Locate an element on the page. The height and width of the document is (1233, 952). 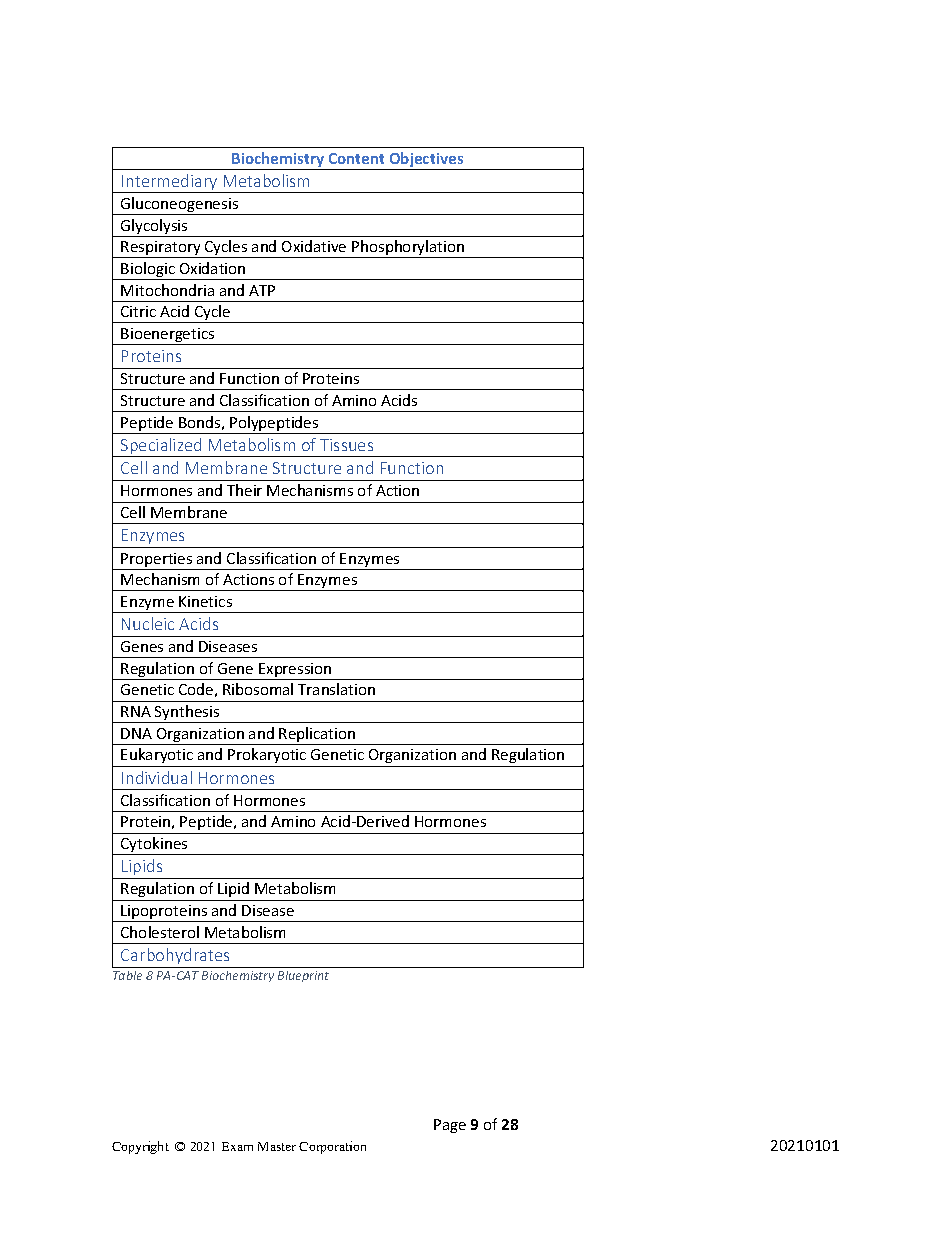
Expression is located at coordinates (295, 671).
